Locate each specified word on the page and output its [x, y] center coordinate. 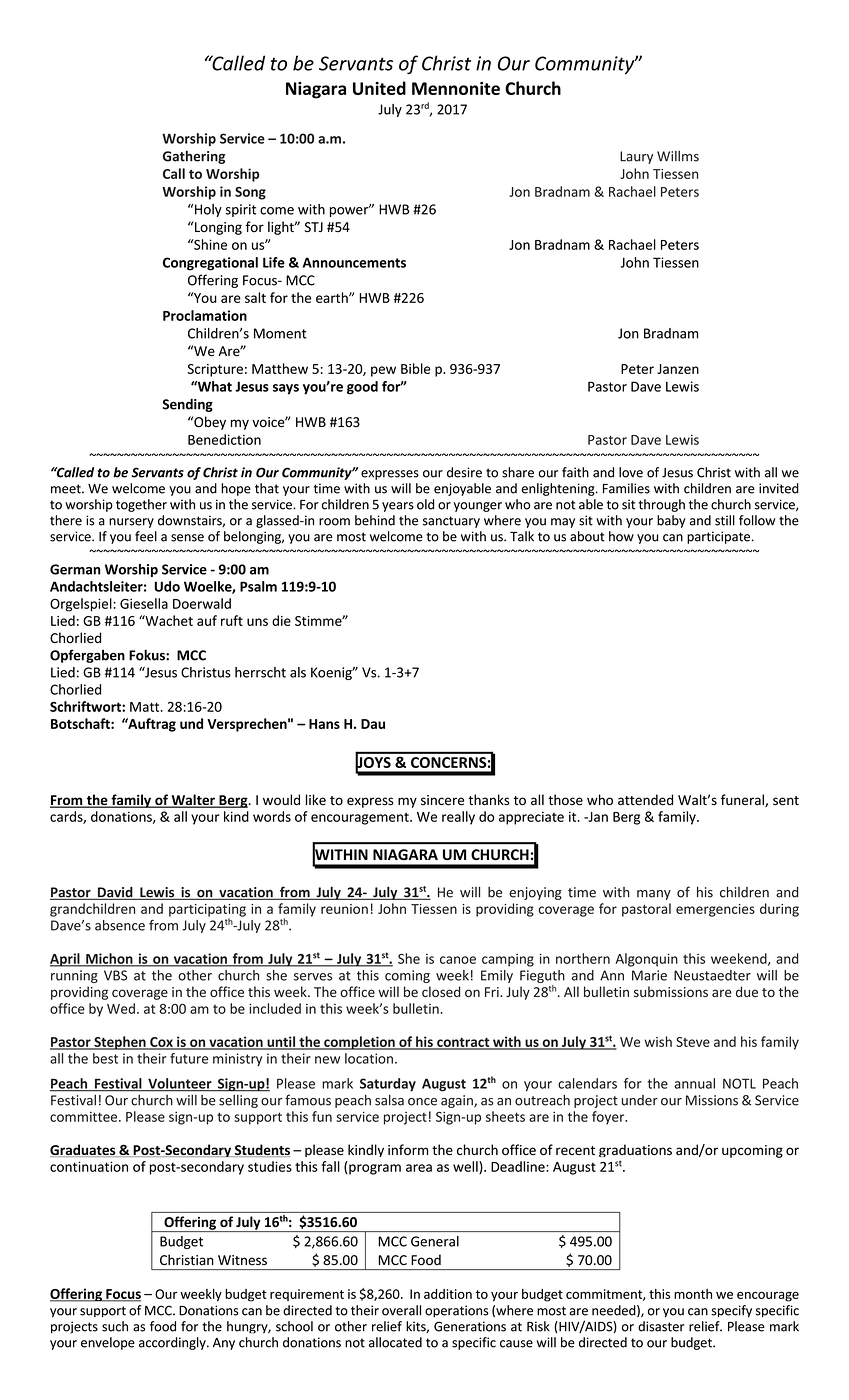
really [458, 818]
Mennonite [456, 88]
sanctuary [451, 522]
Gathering [194, 157]
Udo [167, 586]
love [631, 472]
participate [718, 537]
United [379, 88]
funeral [743, 800]
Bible [416, 368]
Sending [187, 405]
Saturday [388, 1085]
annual [694, 1083]
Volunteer [180, 1084]
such [115, 1326]
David [115, 893]
